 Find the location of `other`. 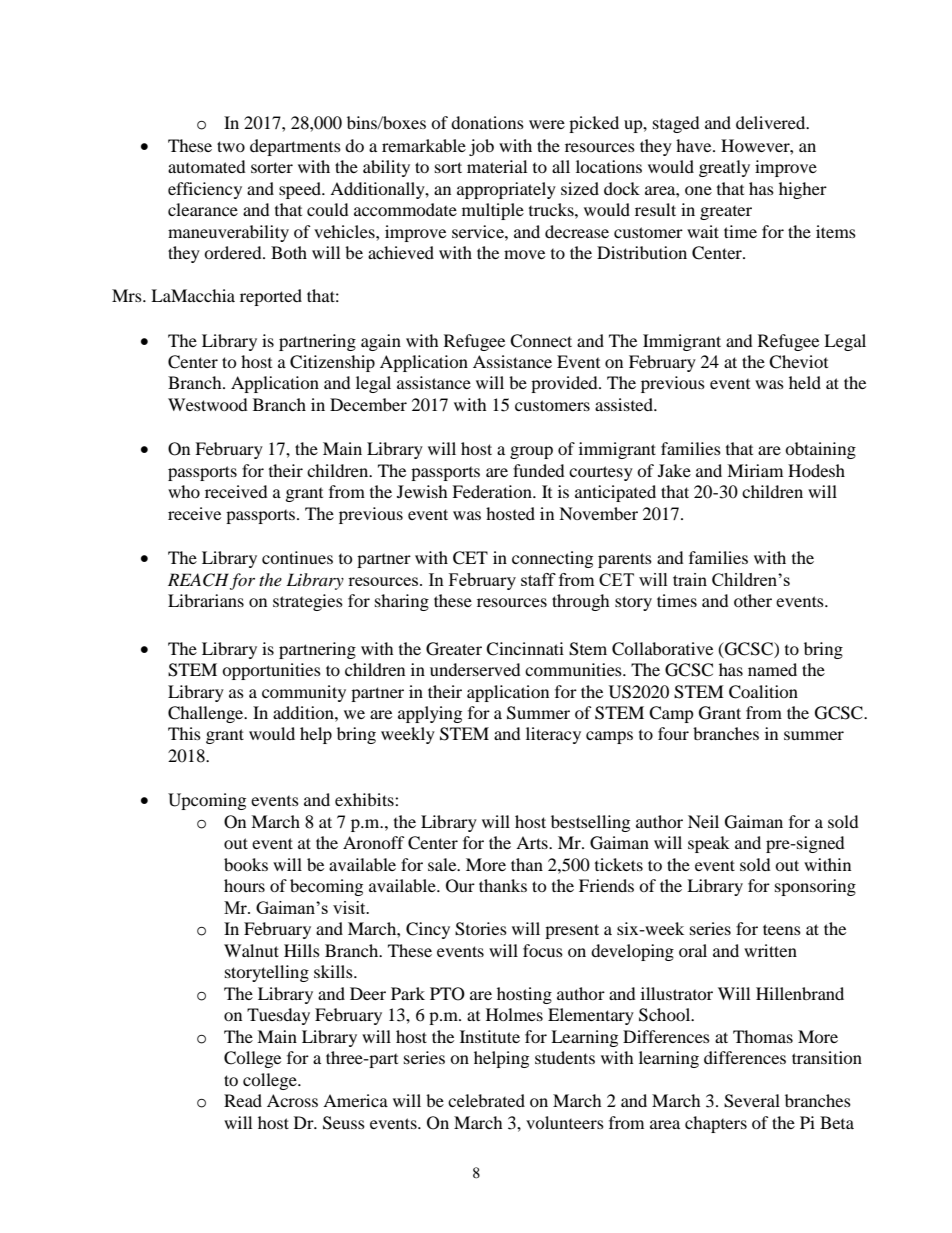

other is located at coordinates (753, 600).
